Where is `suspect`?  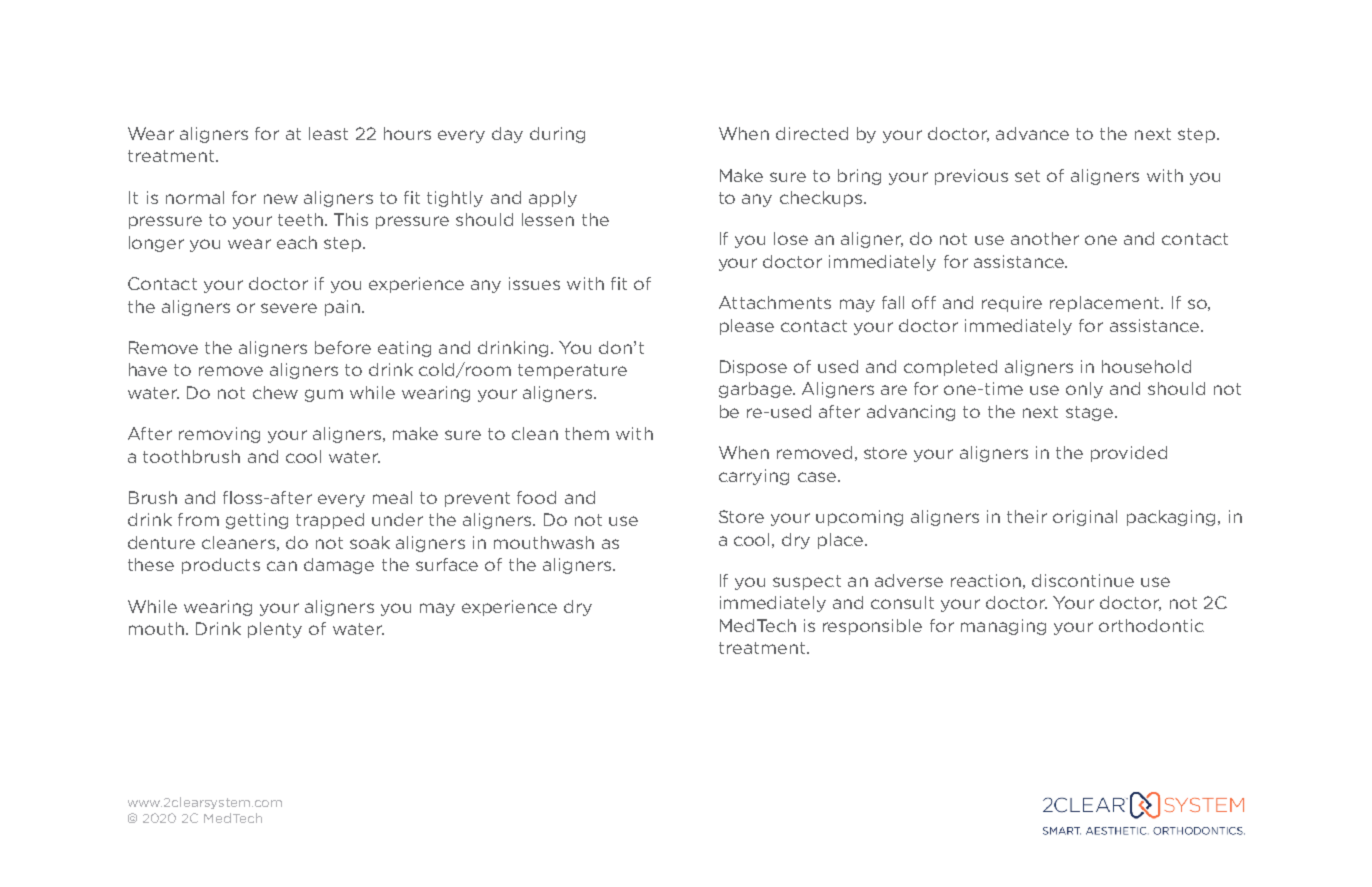 suspect is located at coordinates (807, 582).
